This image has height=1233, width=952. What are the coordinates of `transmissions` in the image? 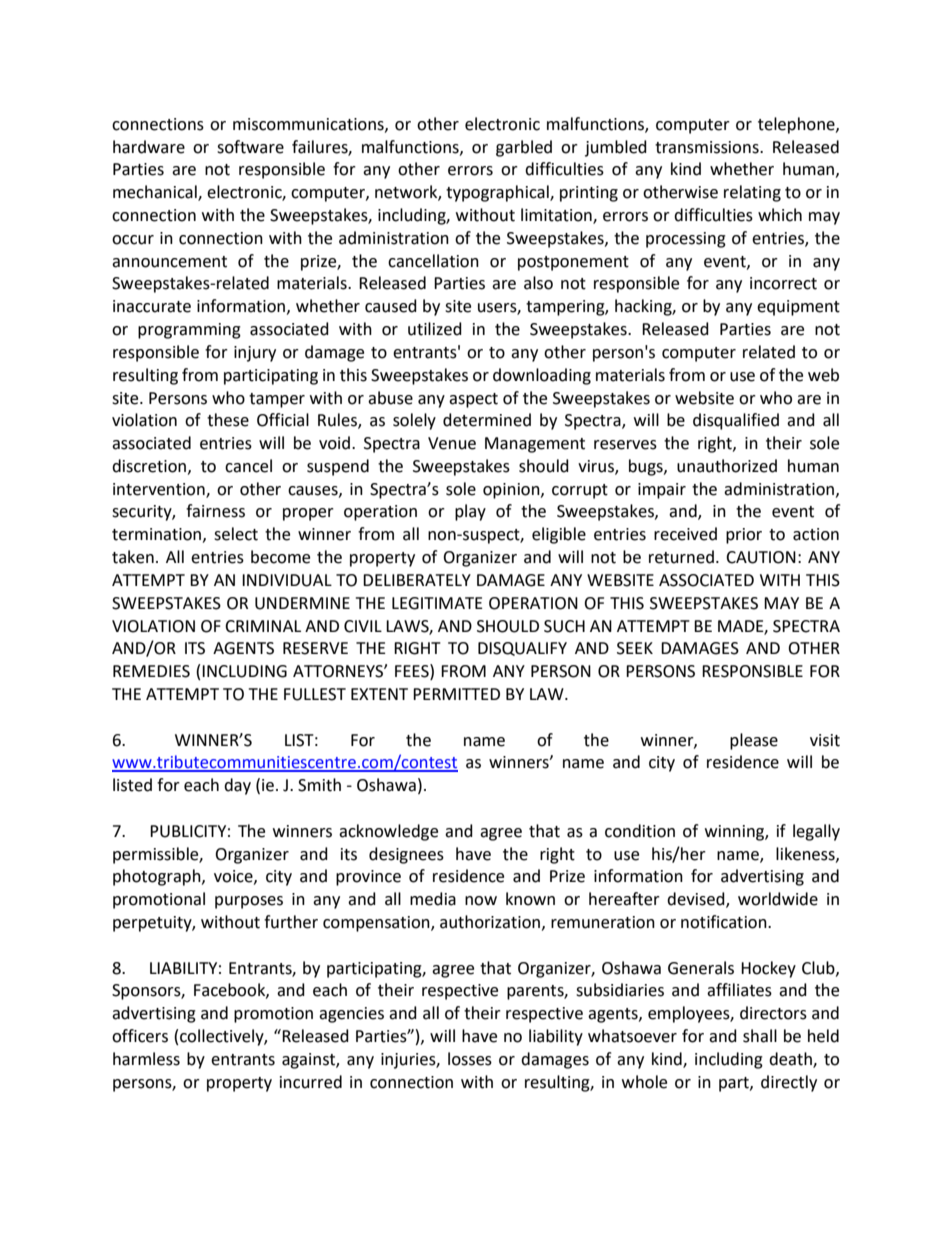 It's located at (708, 147).
